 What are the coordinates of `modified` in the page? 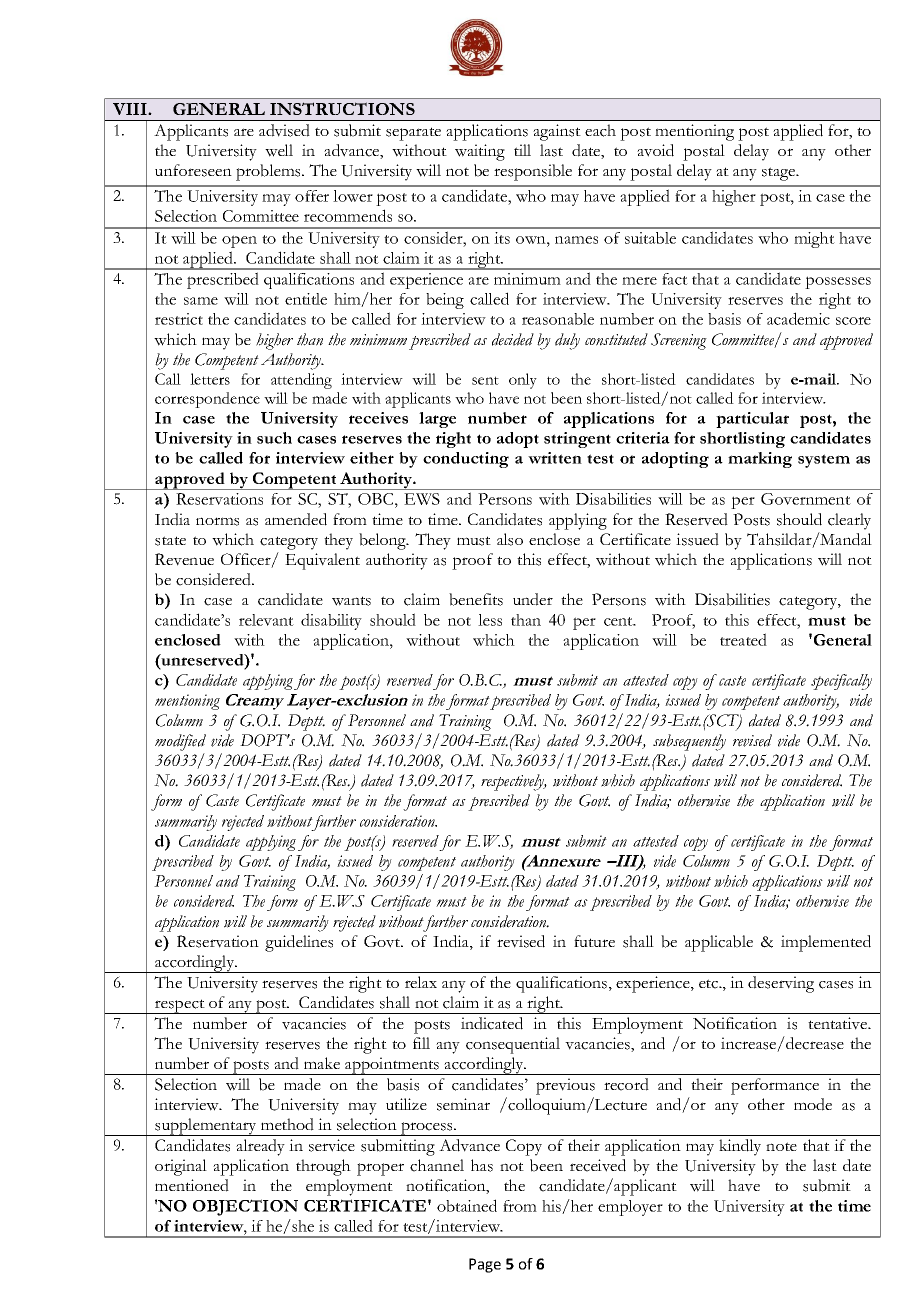 It's located at (180, 742).
